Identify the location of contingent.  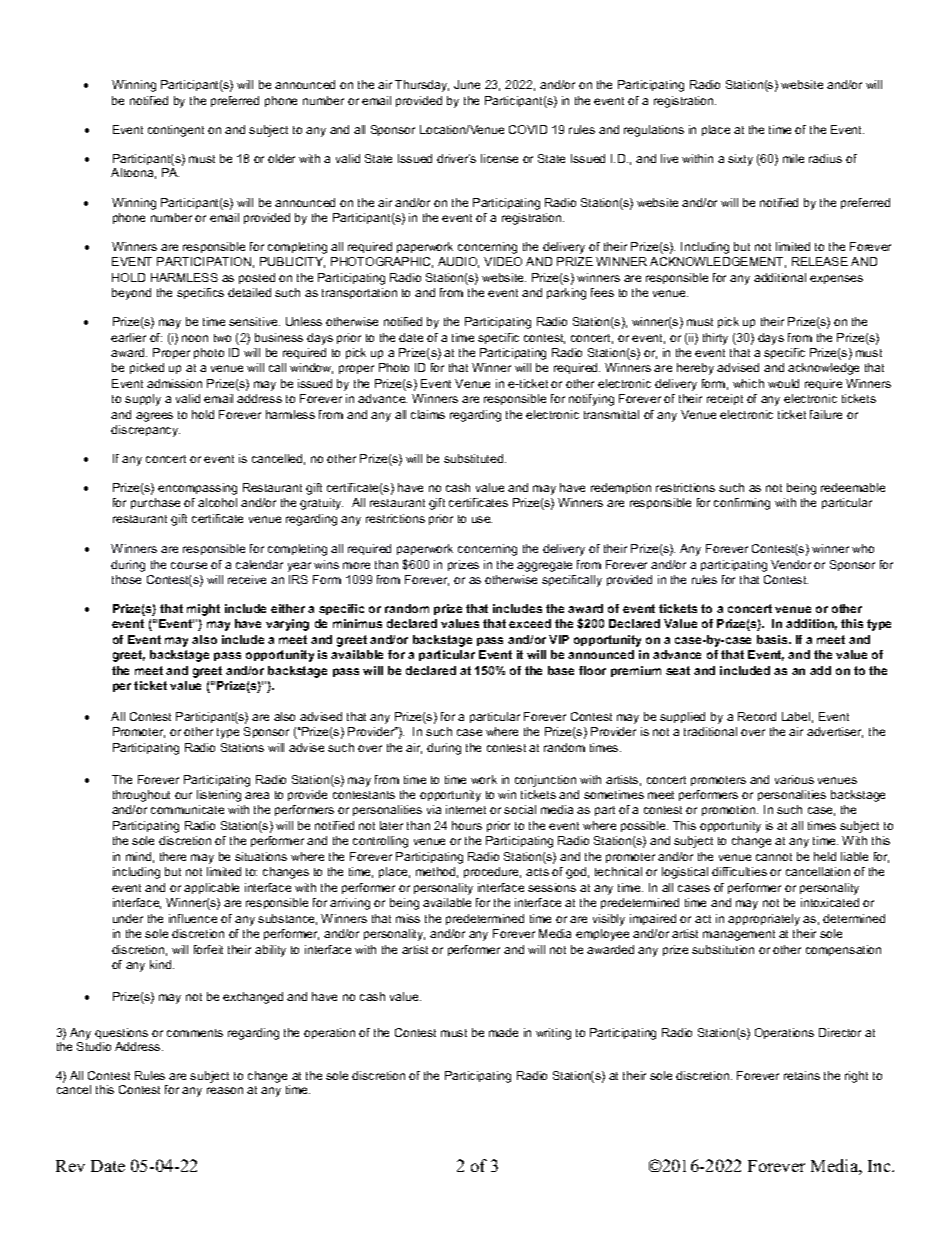
(176, 131).
